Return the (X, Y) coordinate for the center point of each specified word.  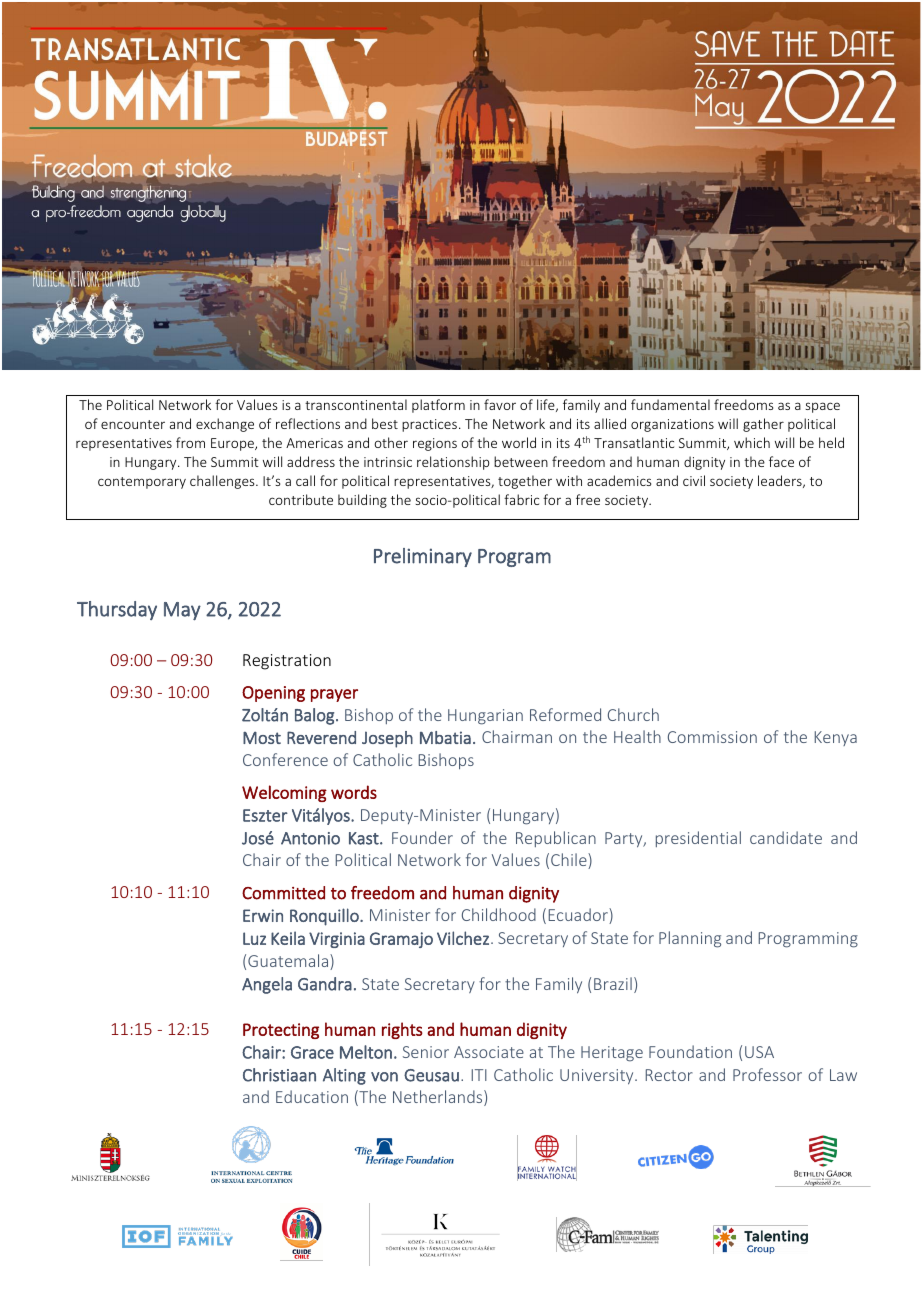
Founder (422, 837)
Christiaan (279, 1075)
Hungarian (485, 717)
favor (500, 404)
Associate (489, 1052)
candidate (786, 837)
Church (633, 714)
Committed (283, 893)
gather (763, 425)
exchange (225, 425)
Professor (767, 1074)
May (182, 611)
